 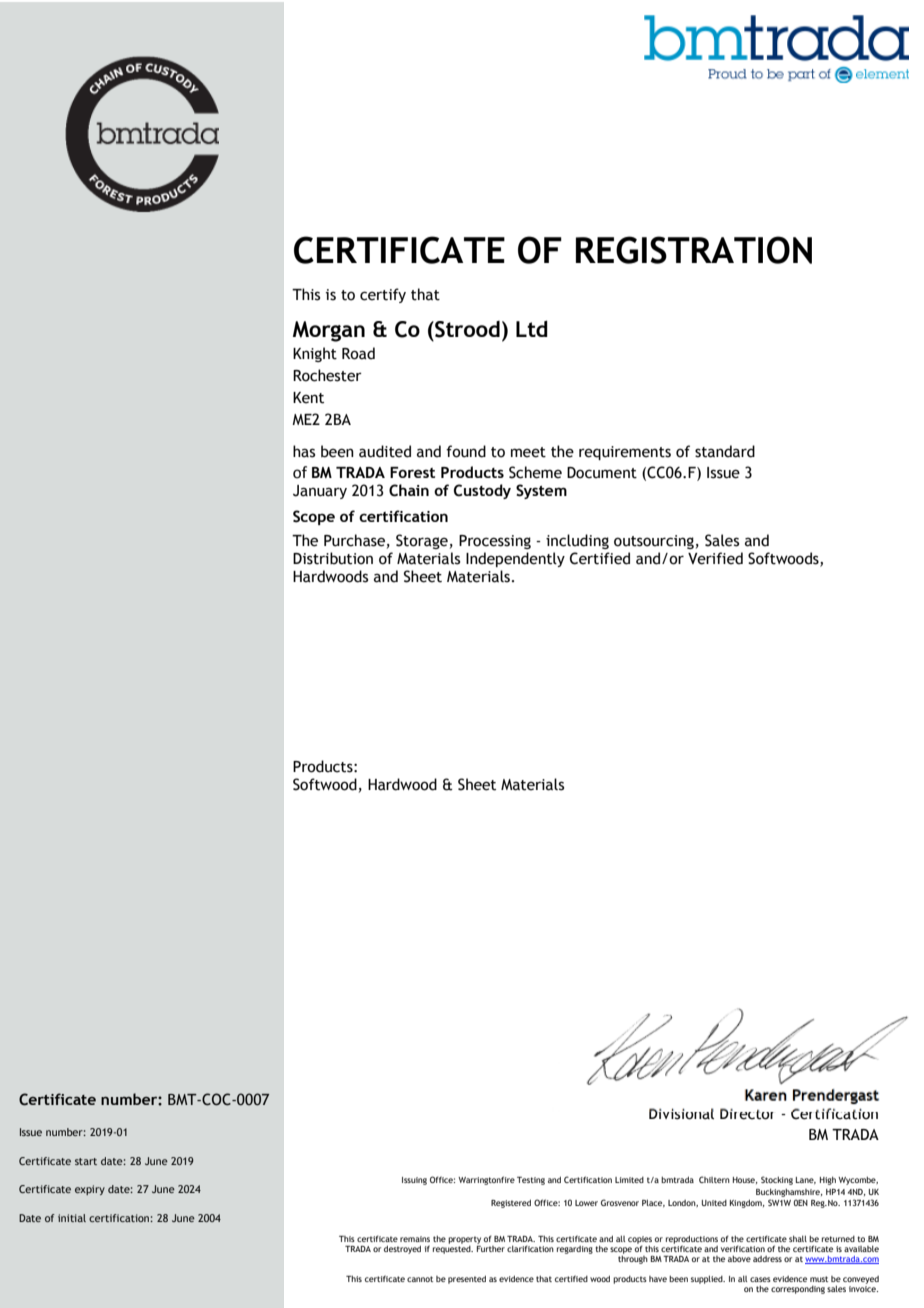 I want to click on outsourcing, so click(x=654, y=542).
